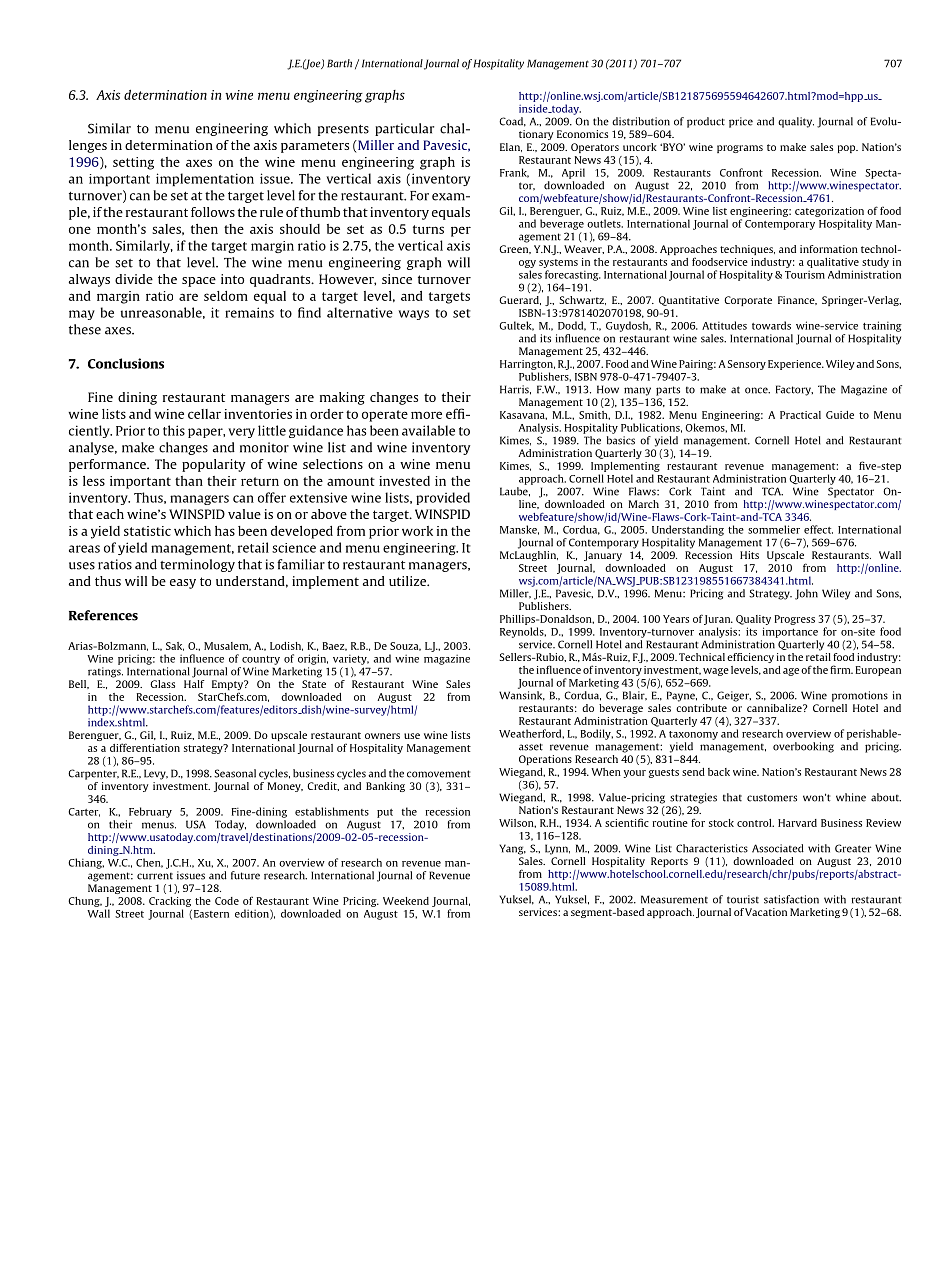 The height and width of the document is (1270, 952). What do you see at coordinates (409, 581) in the document?
I see `utilize` at bounding box center [409, 581].
